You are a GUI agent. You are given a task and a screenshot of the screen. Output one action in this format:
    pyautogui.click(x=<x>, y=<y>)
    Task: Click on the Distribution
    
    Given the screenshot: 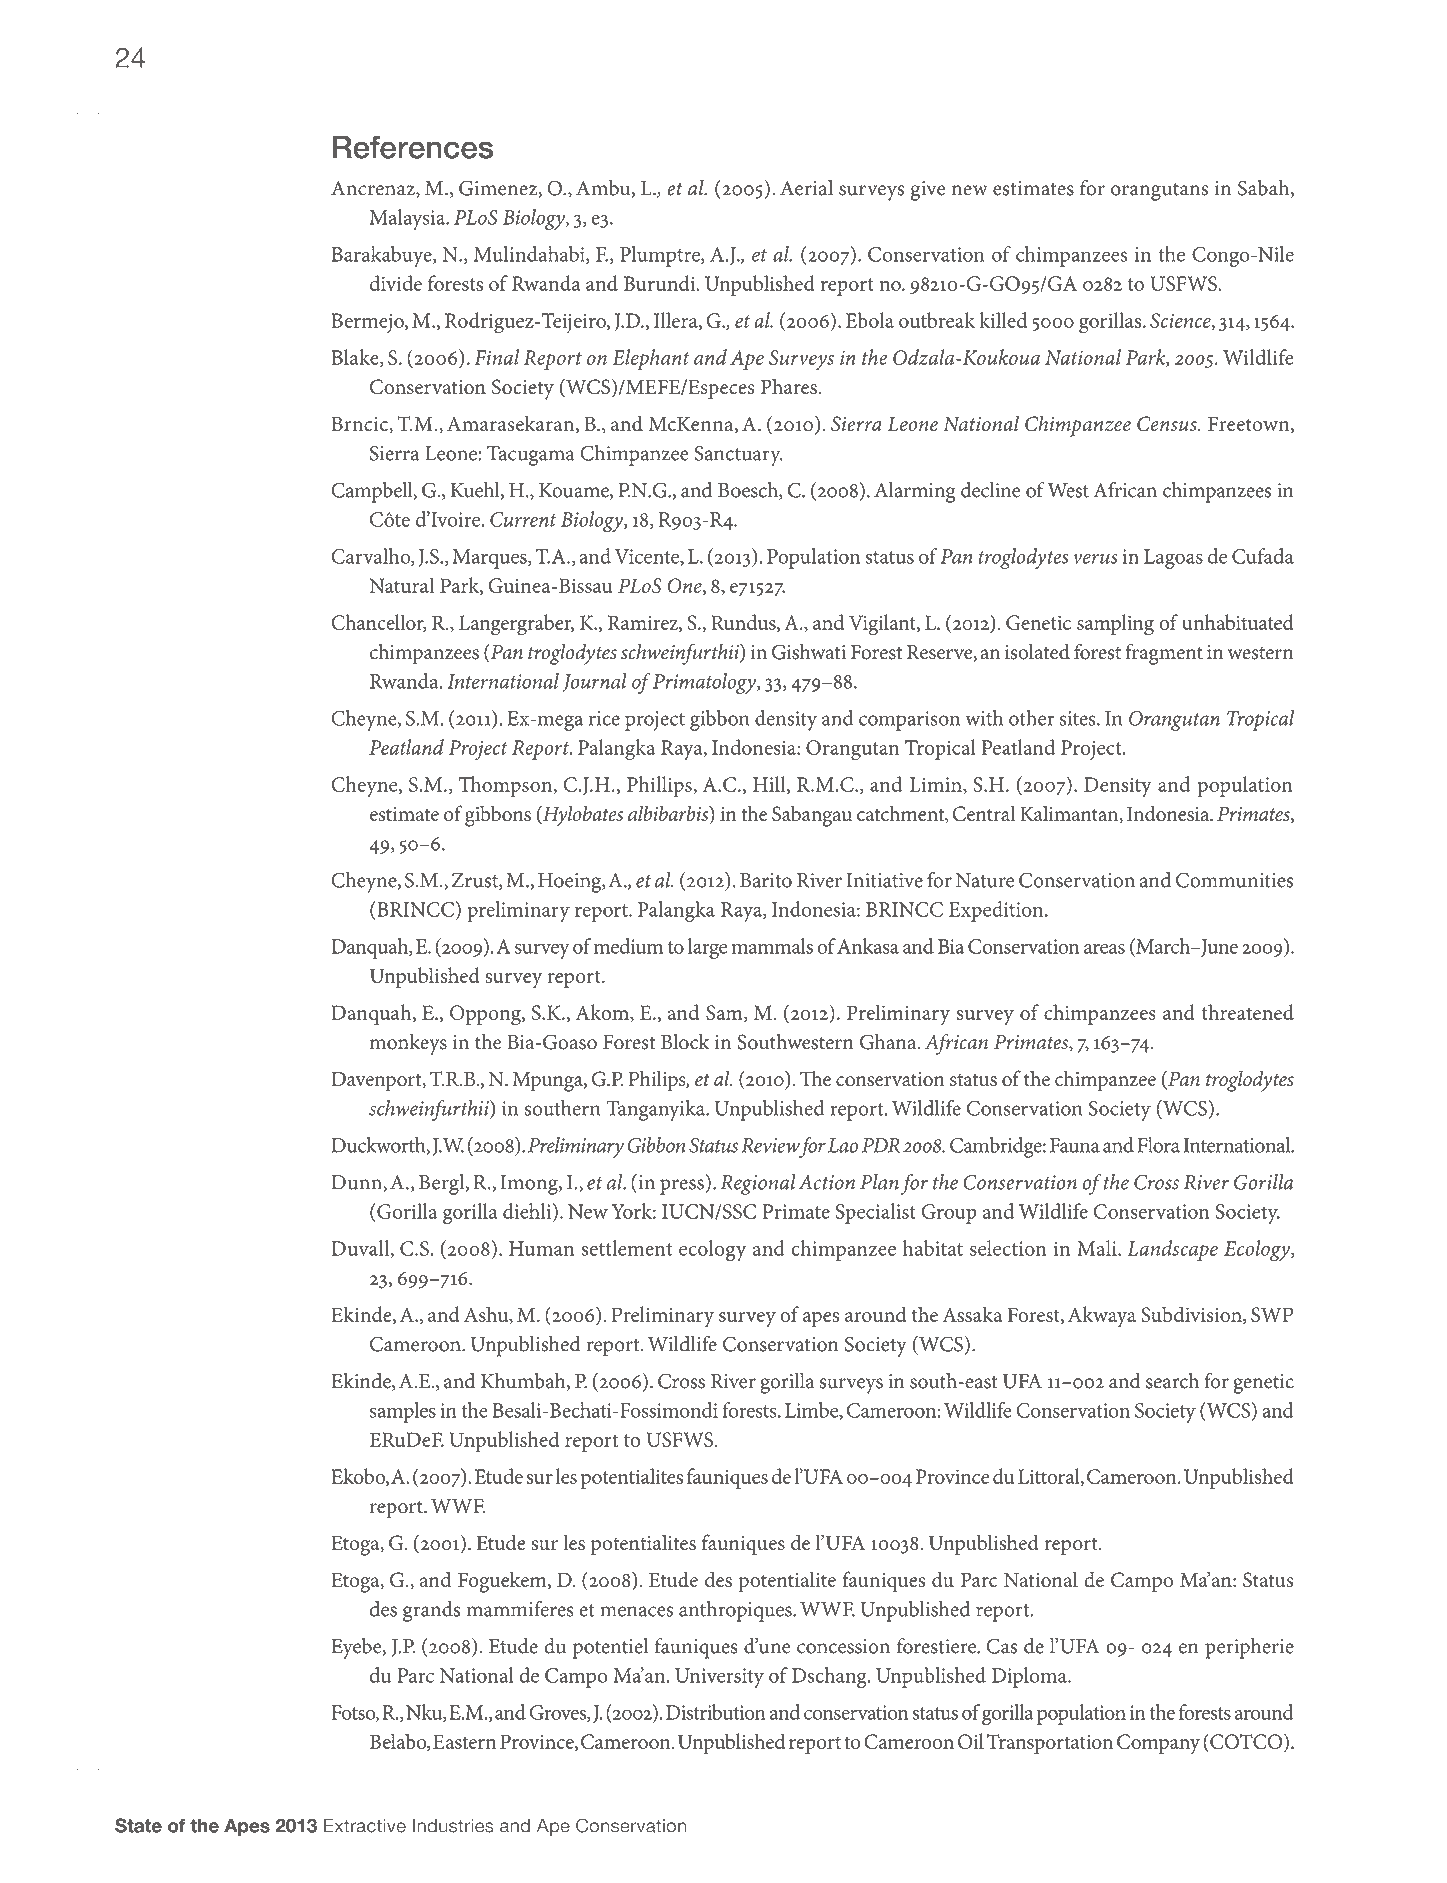 What is the action you would take?
    pyautogui.click(x=716, y=1712)
